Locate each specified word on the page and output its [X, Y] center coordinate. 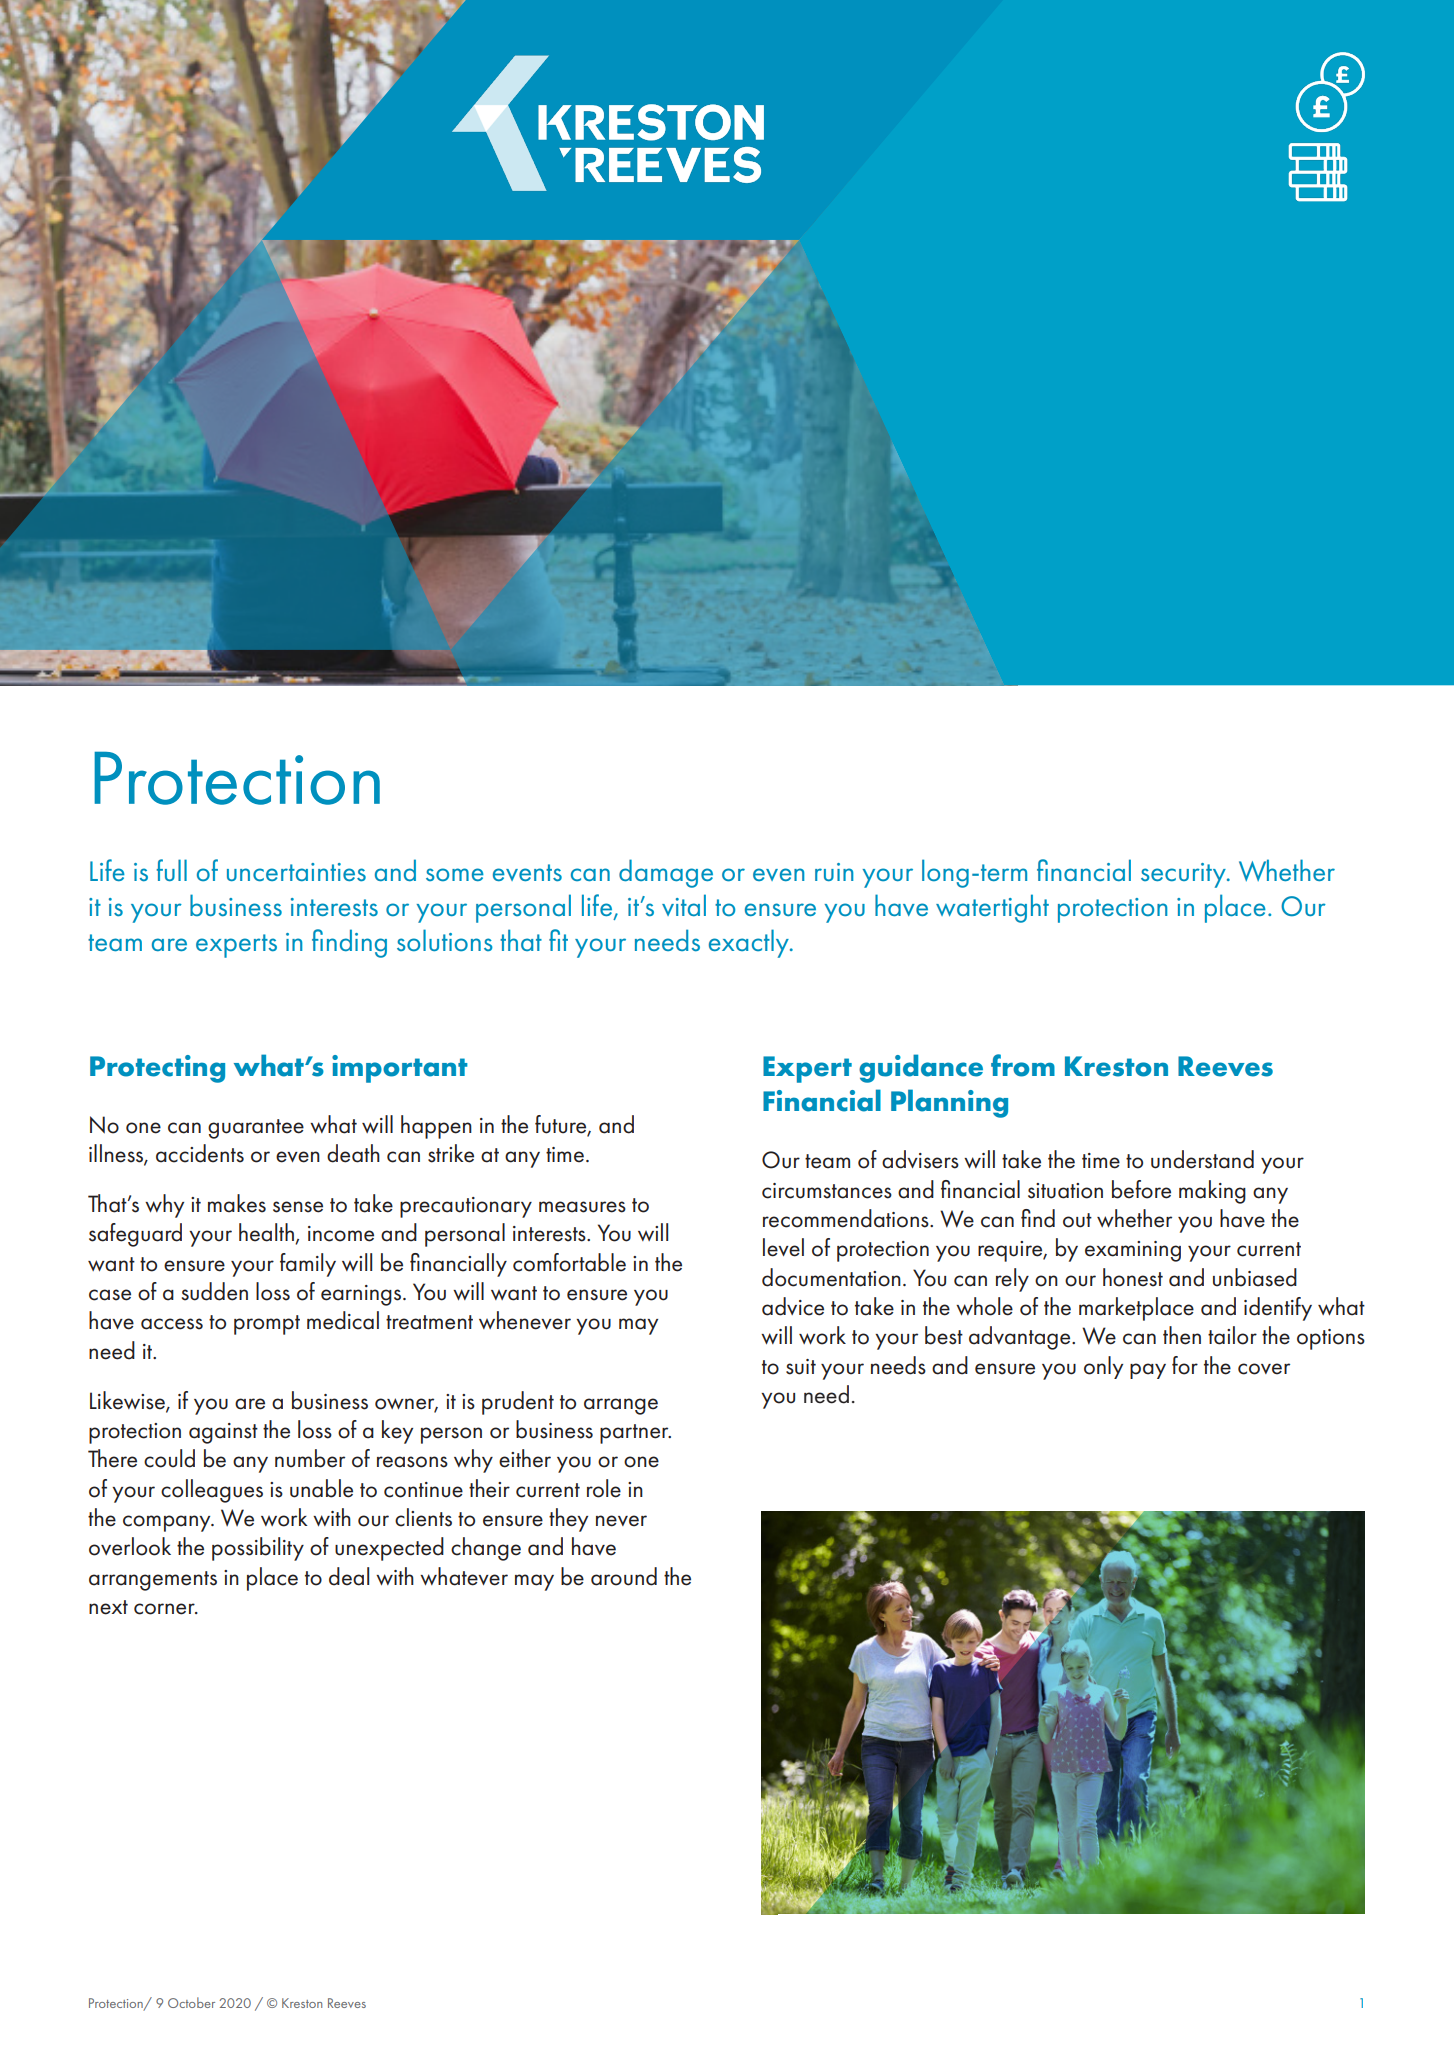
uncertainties [296, 872]
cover [1264, 1369]
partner [635, 1434]
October [191, 2002]
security [1184, 875]
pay [1148, 1371]
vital [684, 905]
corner [165, 1609]
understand [1202, 1159]
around [624, 1576]
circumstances [827, 1191]
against [223, 1433]
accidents [200, 1153]
